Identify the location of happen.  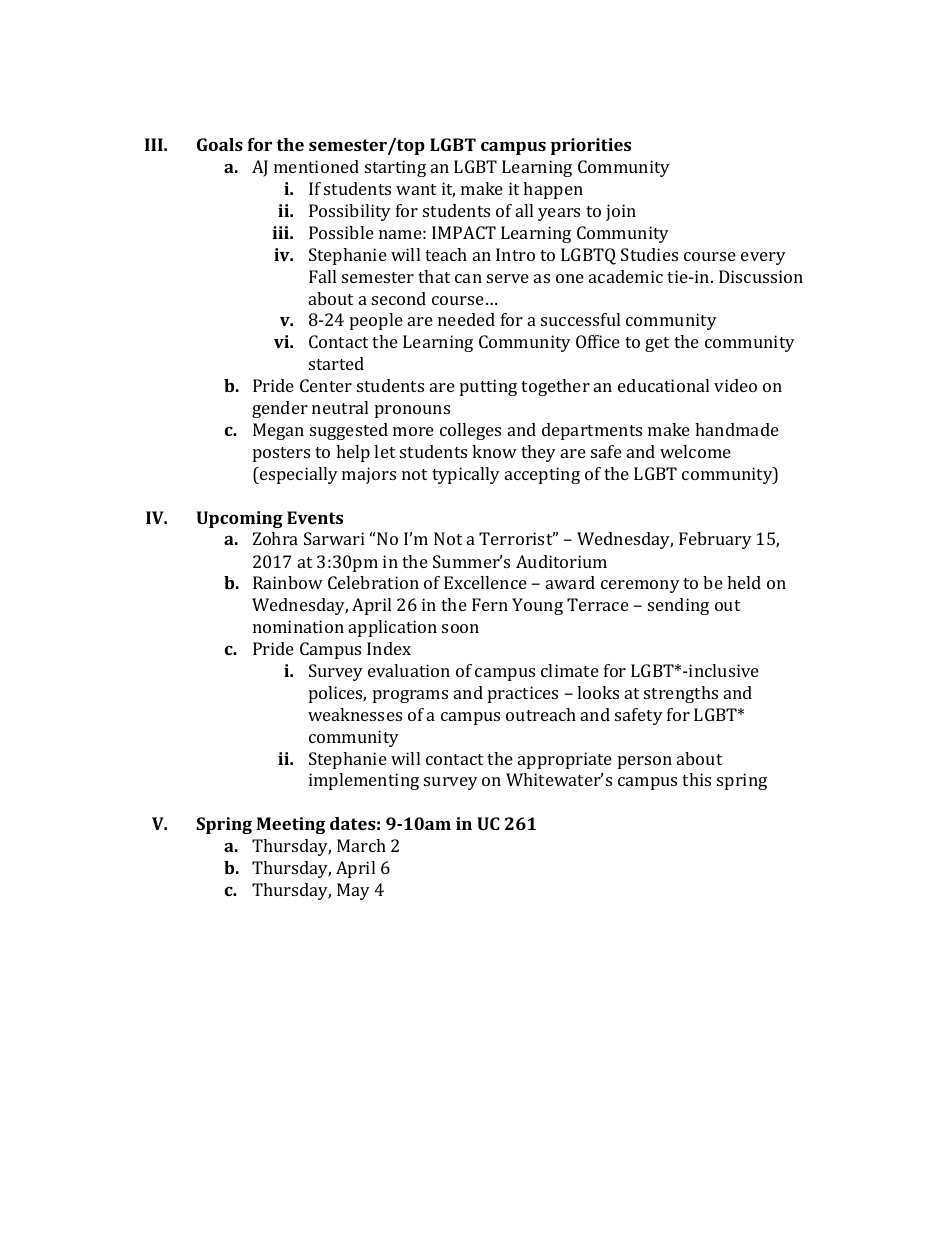
(553, 190).
